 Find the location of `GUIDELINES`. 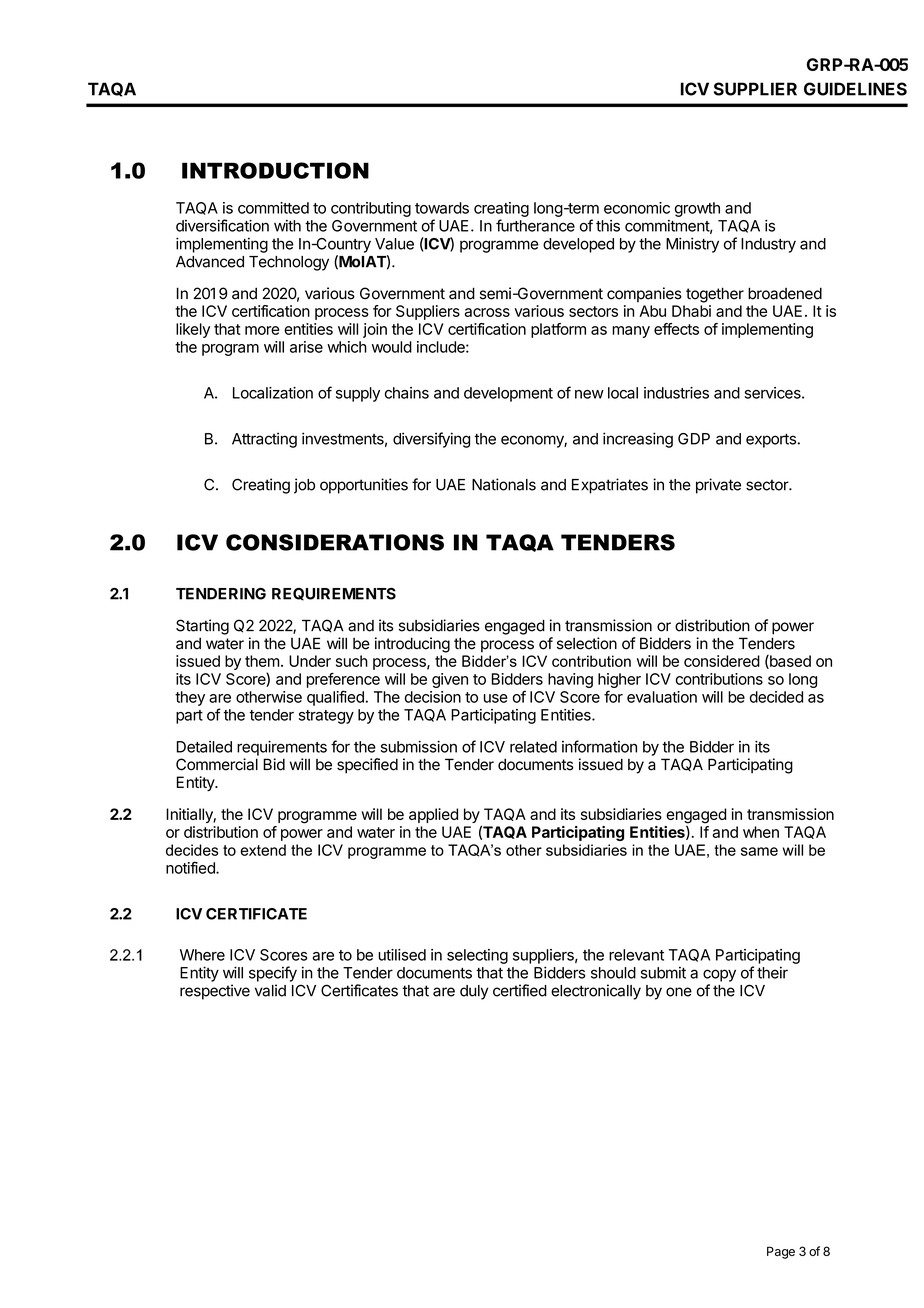

GUIDELINES is located at coordinates (855, 89).
